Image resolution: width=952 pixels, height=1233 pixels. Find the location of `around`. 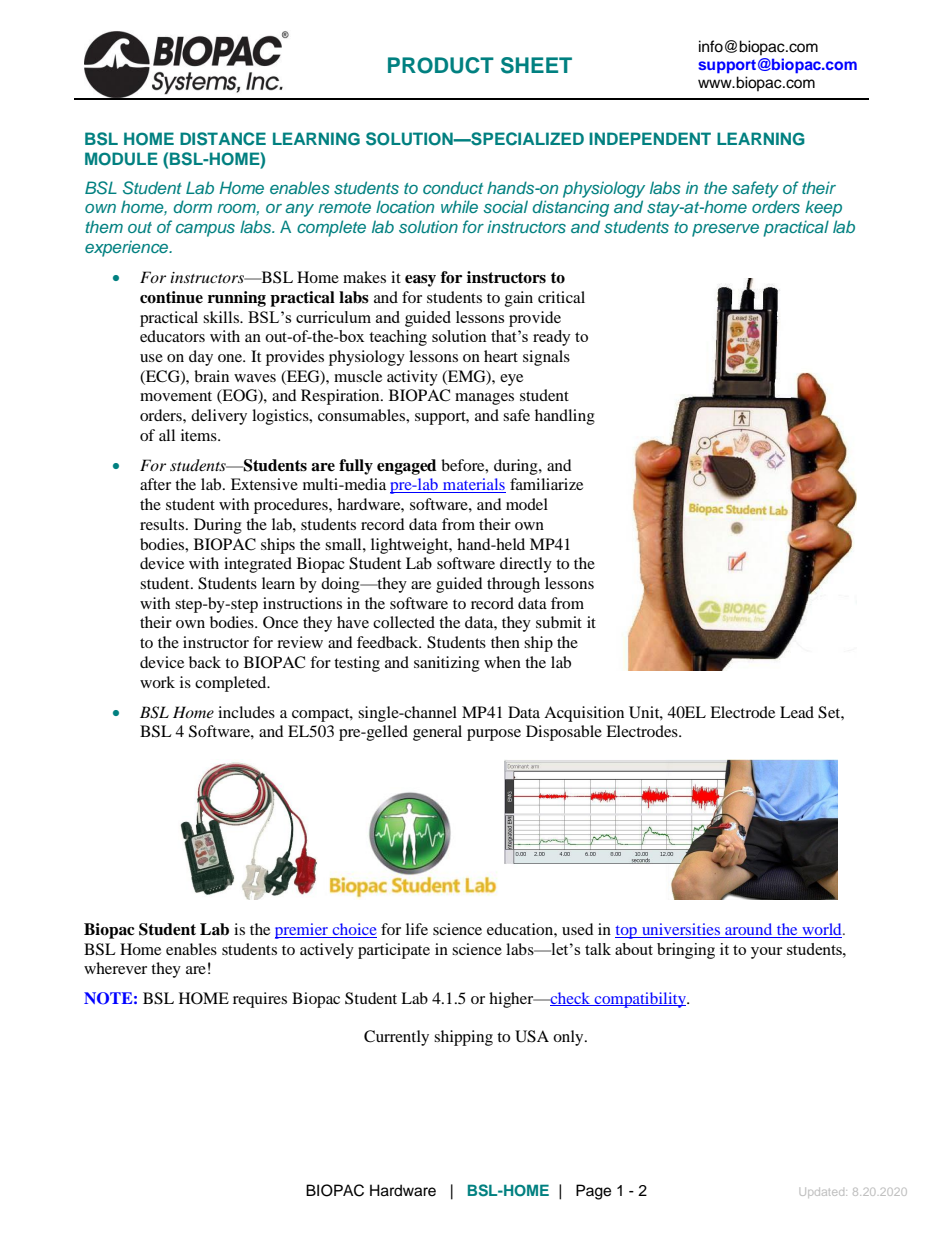

around is located at coordinates (748, 929).
